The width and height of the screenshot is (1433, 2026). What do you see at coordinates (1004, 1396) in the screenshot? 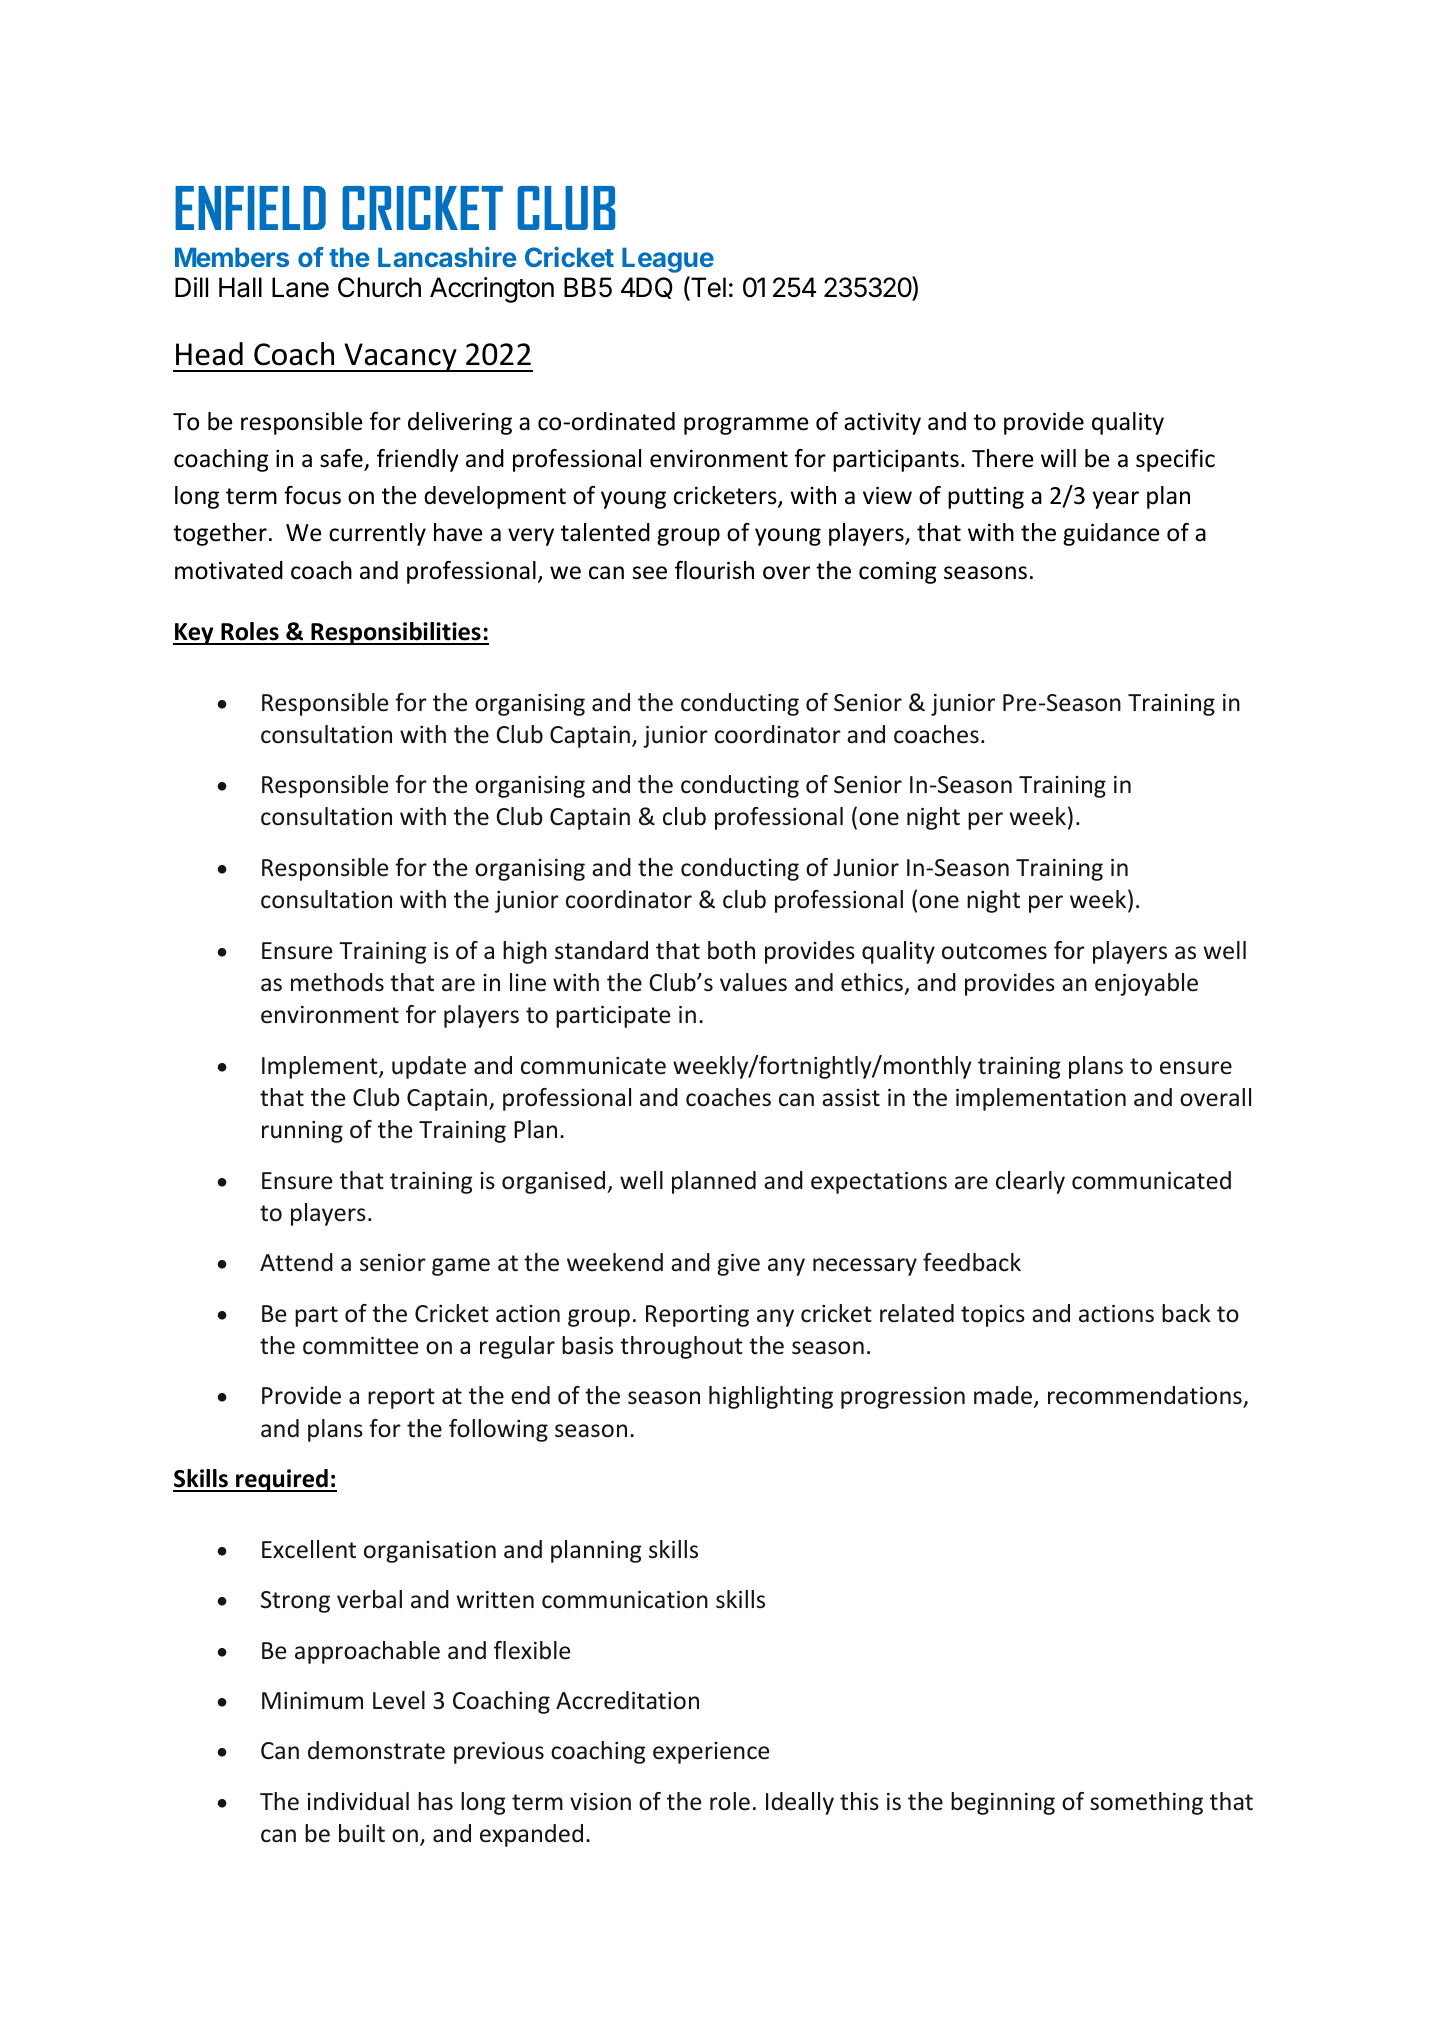
I see `made` at bounding box center [1004, 1396].
